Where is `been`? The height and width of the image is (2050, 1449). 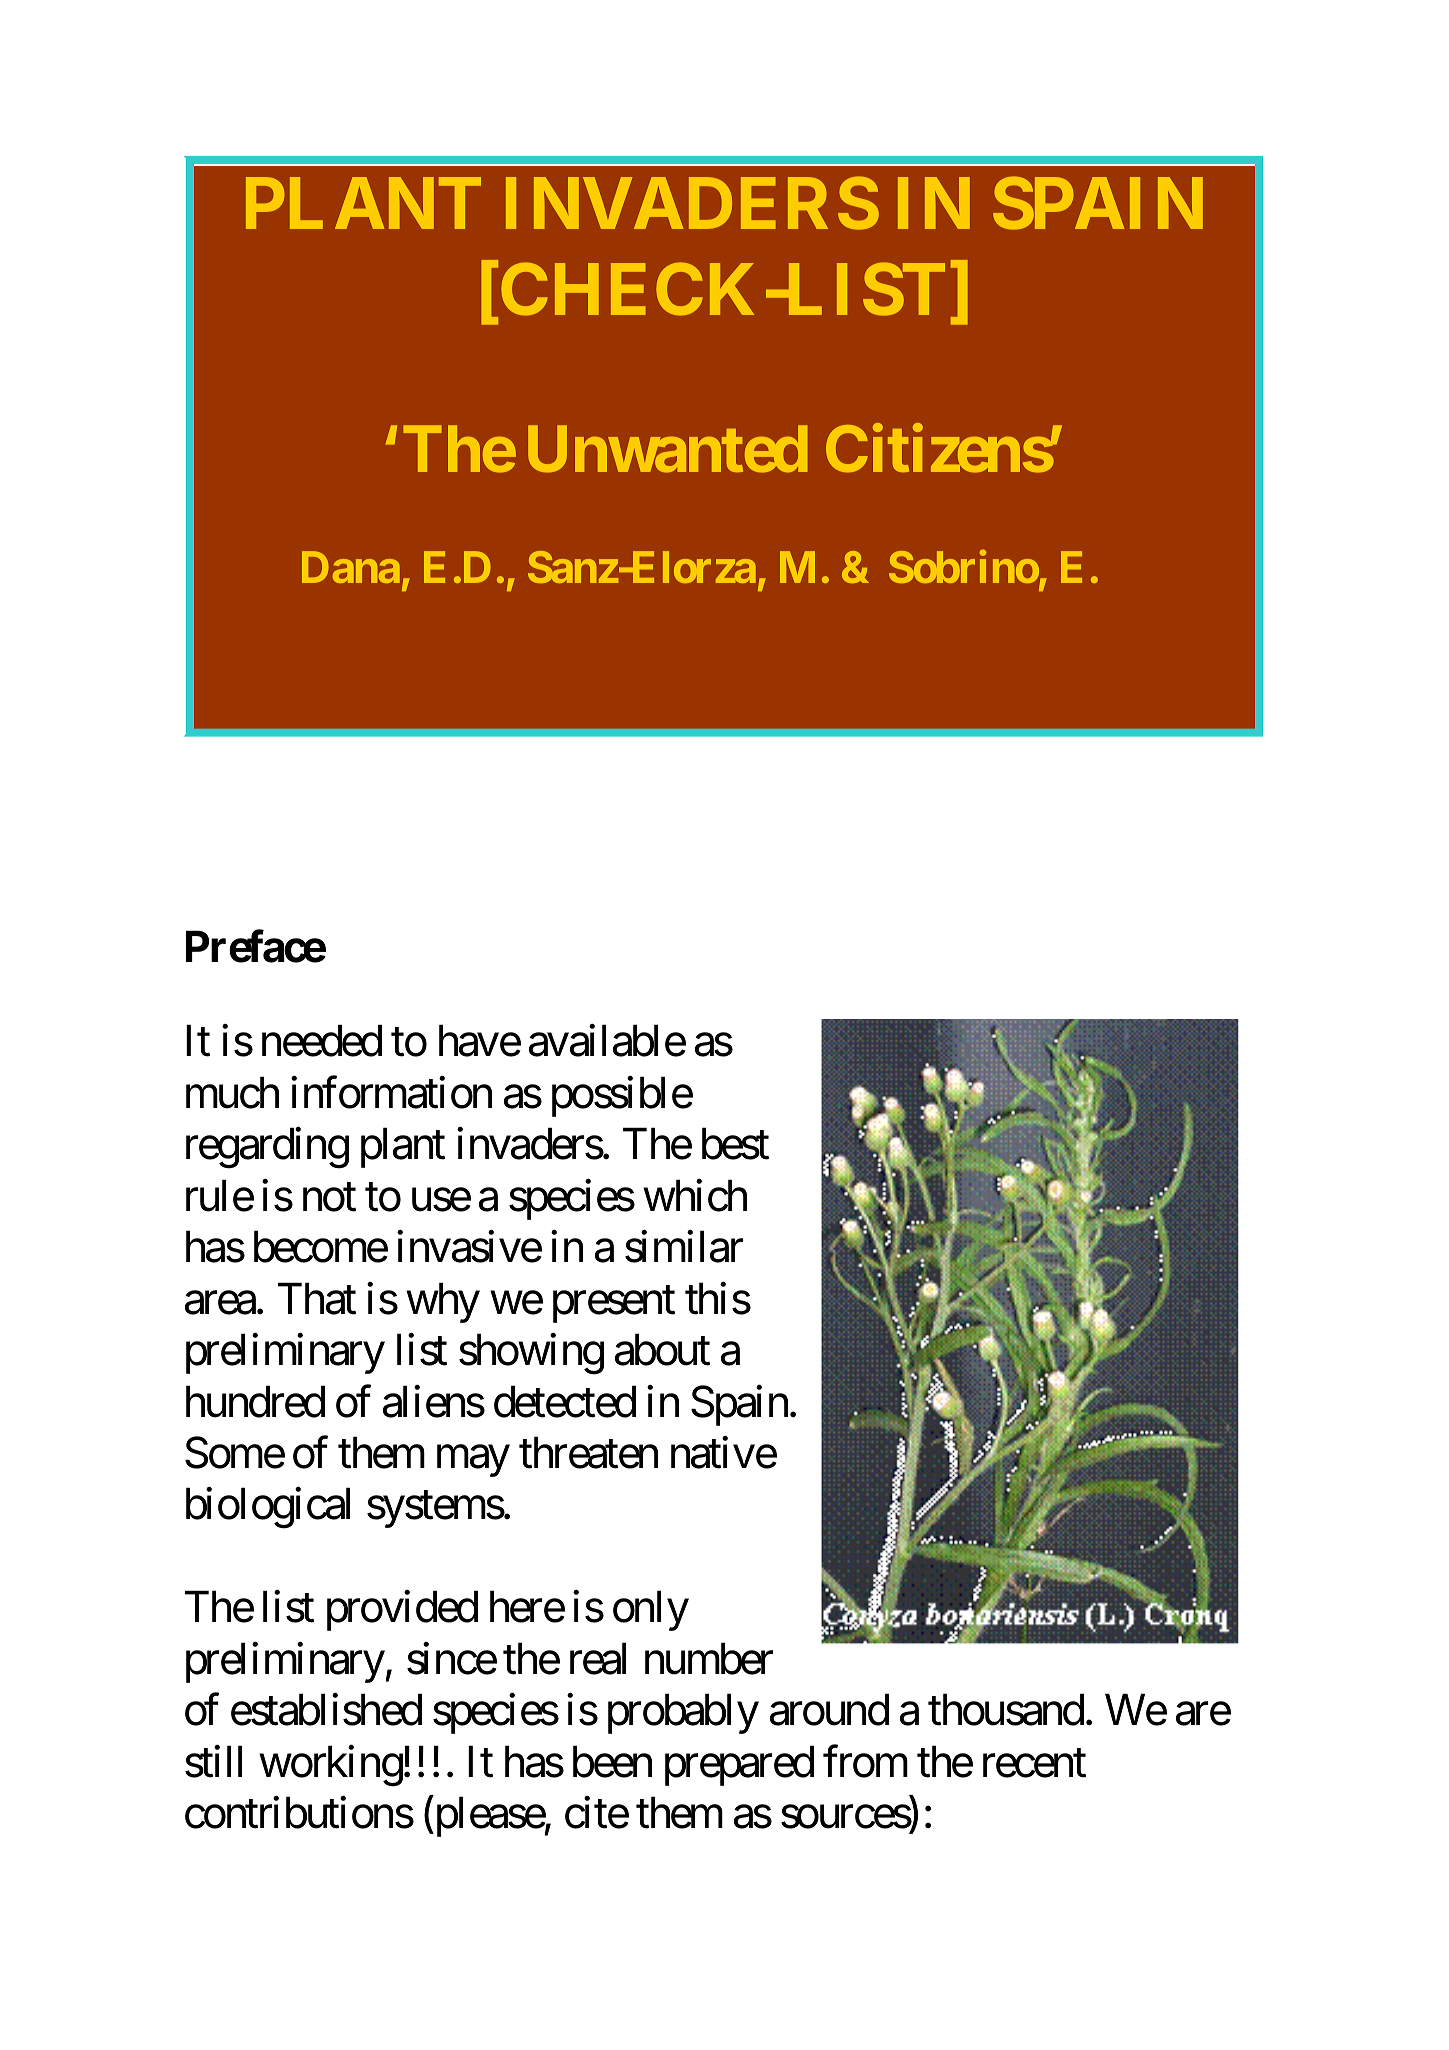
been is located at coordinates (612, 1762).
